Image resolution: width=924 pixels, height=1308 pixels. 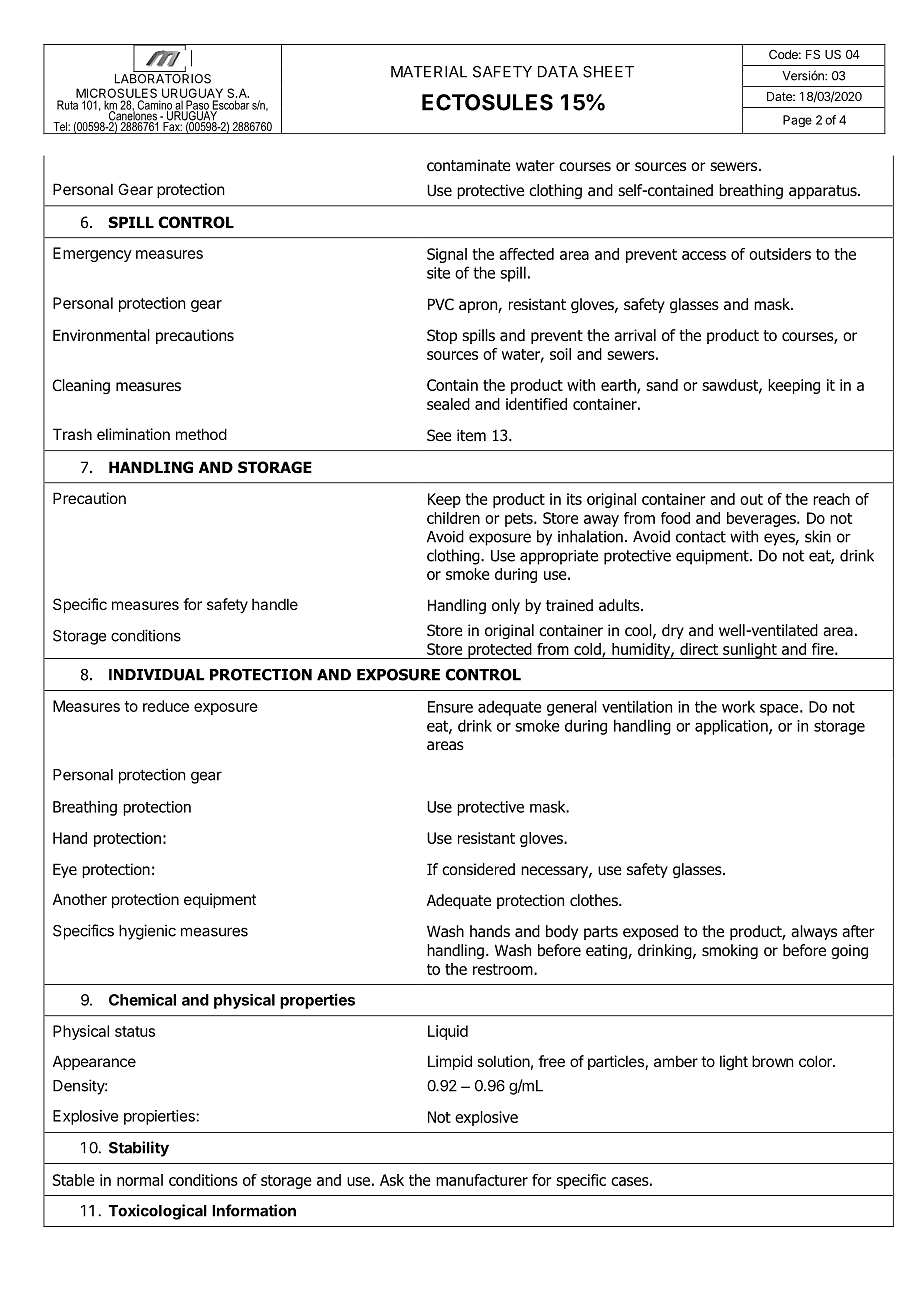 I want to click on beverages, so click(x=762, y=519).
